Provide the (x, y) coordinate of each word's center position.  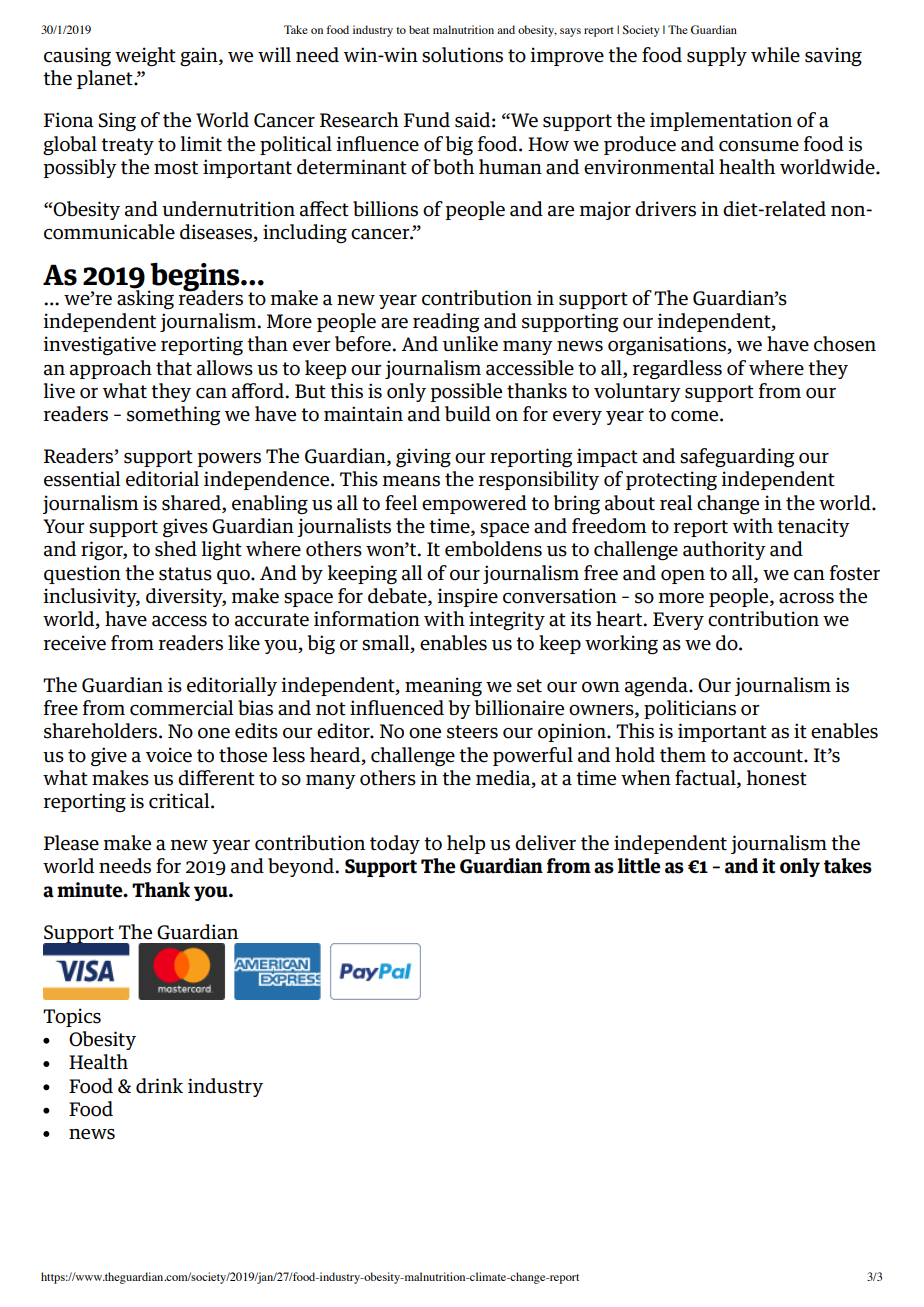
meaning (443, 687)
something (173, 416)
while (775, 55)
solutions (462, 55)
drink (159, 1086)
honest (777, 778)
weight (145, 57)
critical (180, 801)
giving (423, 458)
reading (446, 323)
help (466, 844)
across (806, 598)
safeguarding (737, 458)
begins (195, 278)
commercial (182, 708)
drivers (665, 209)
